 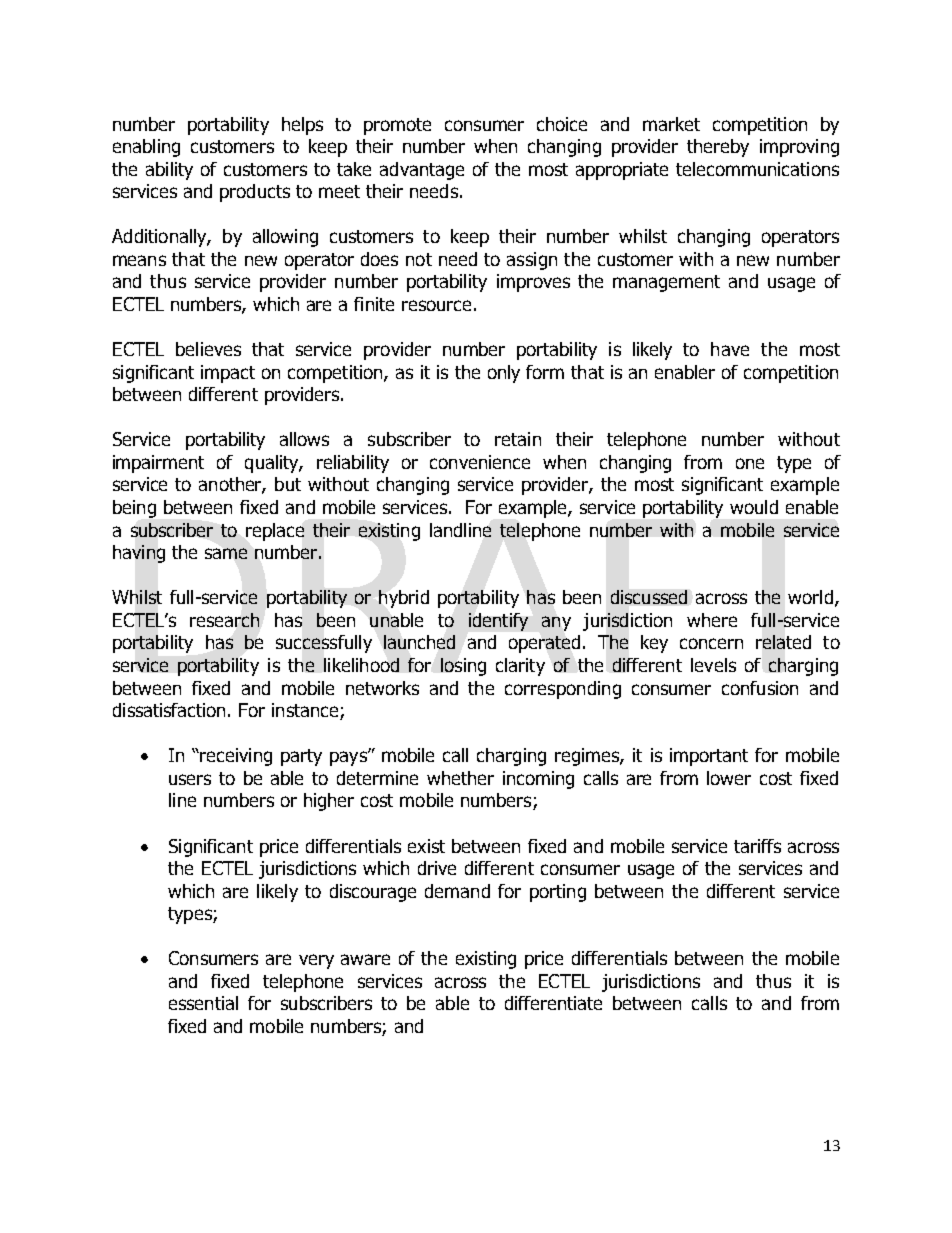 I want to click on enabling, so click(x=146, y=148).
